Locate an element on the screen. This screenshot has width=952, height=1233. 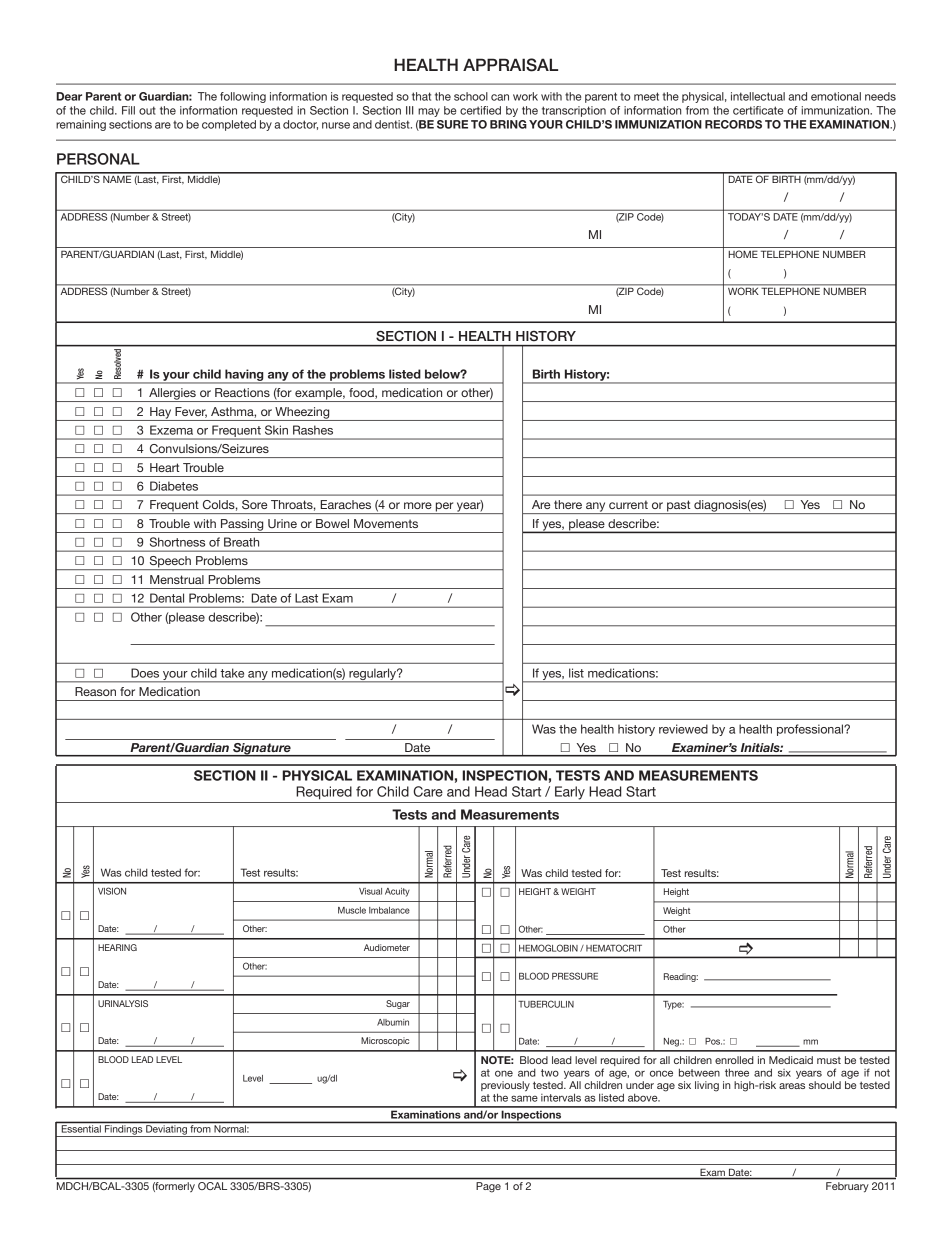
school is located at coordinates (471, 96).
